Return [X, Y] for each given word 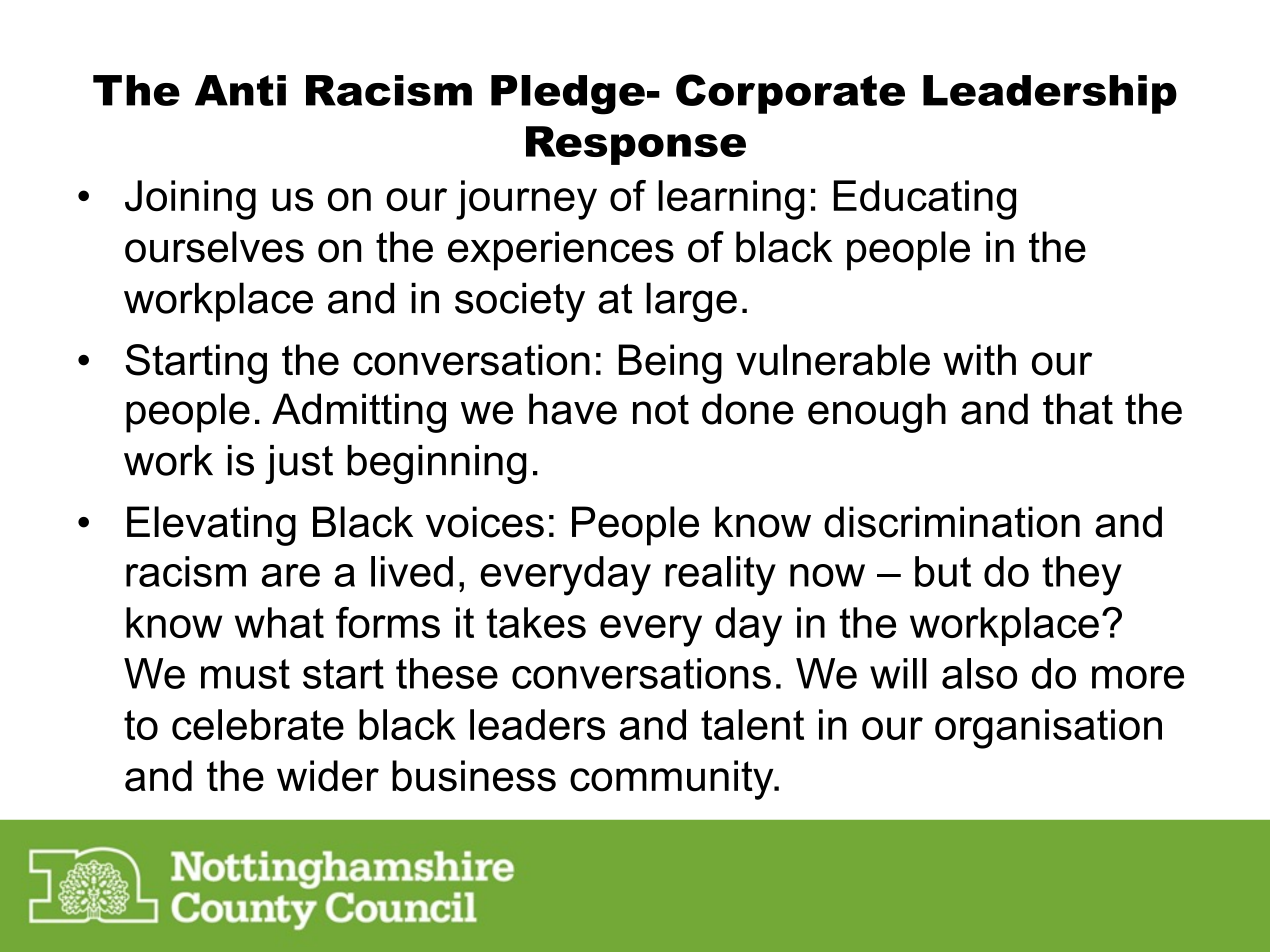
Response [636, 145]
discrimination [952, 522]
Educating [925, 200]
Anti [240, 90]
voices [485, 522]
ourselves [214, 247]
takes [536, 622]
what [279, 622]
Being [670, 364]
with [979, 359]
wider [328, 776]
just [299, 464]
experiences [561, 251]
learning [731, 200]
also [979, 673]
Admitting [359, 413]
